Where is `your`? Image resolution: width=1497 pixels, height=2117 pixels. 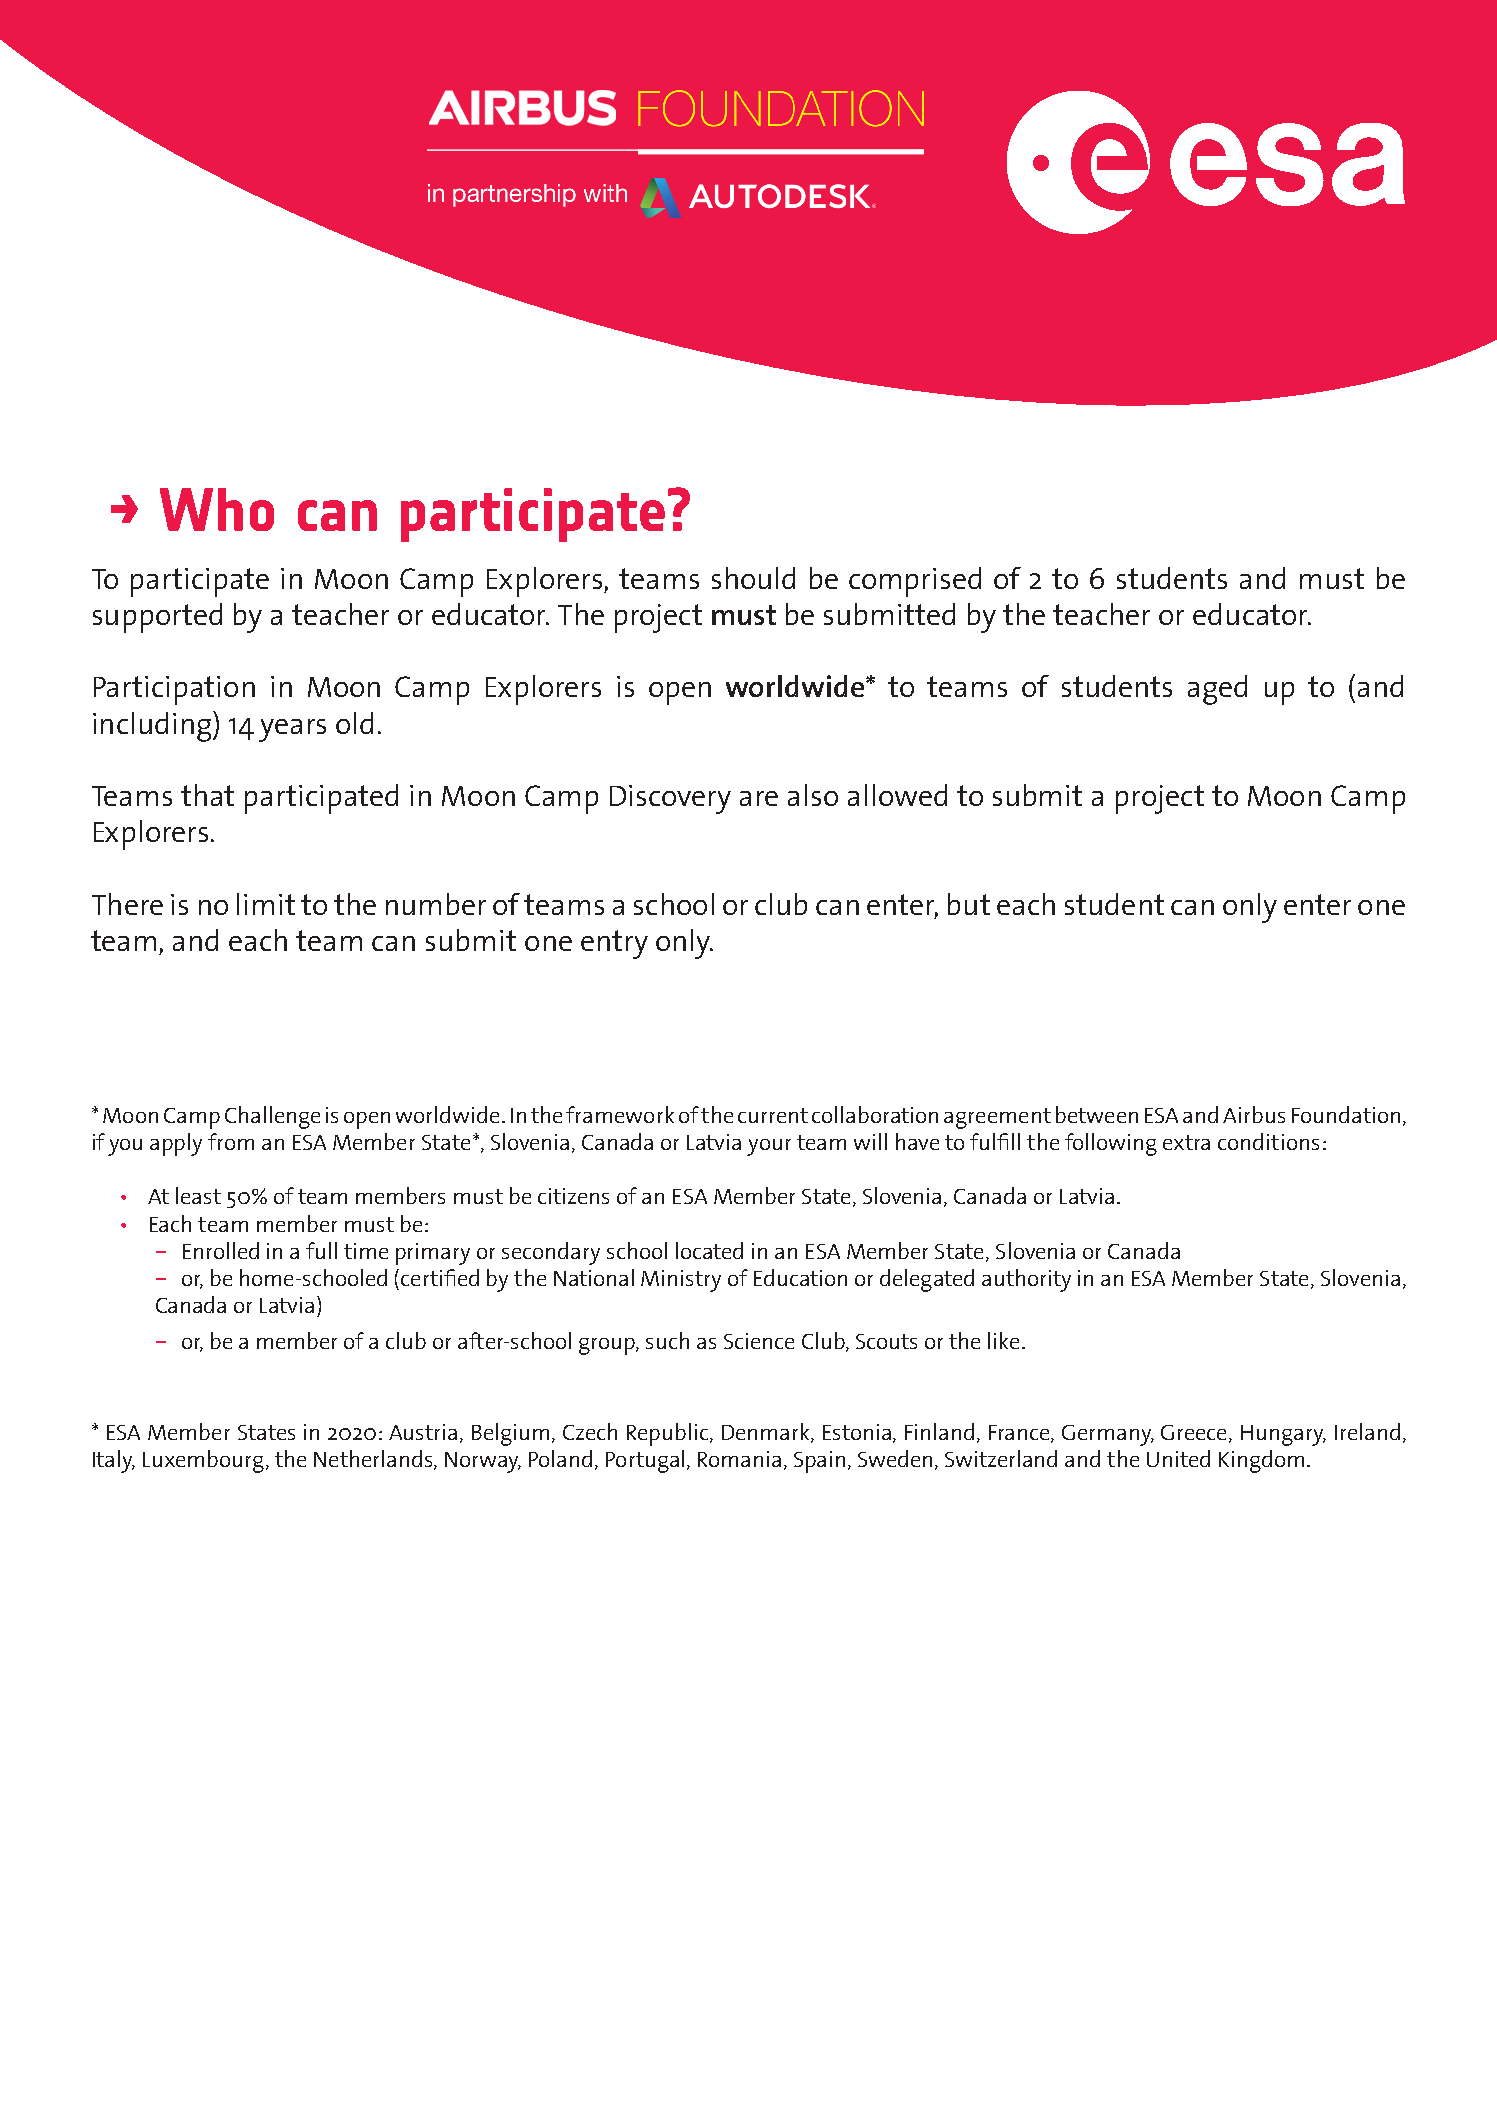 your is located at coordinates (769, 1147).
